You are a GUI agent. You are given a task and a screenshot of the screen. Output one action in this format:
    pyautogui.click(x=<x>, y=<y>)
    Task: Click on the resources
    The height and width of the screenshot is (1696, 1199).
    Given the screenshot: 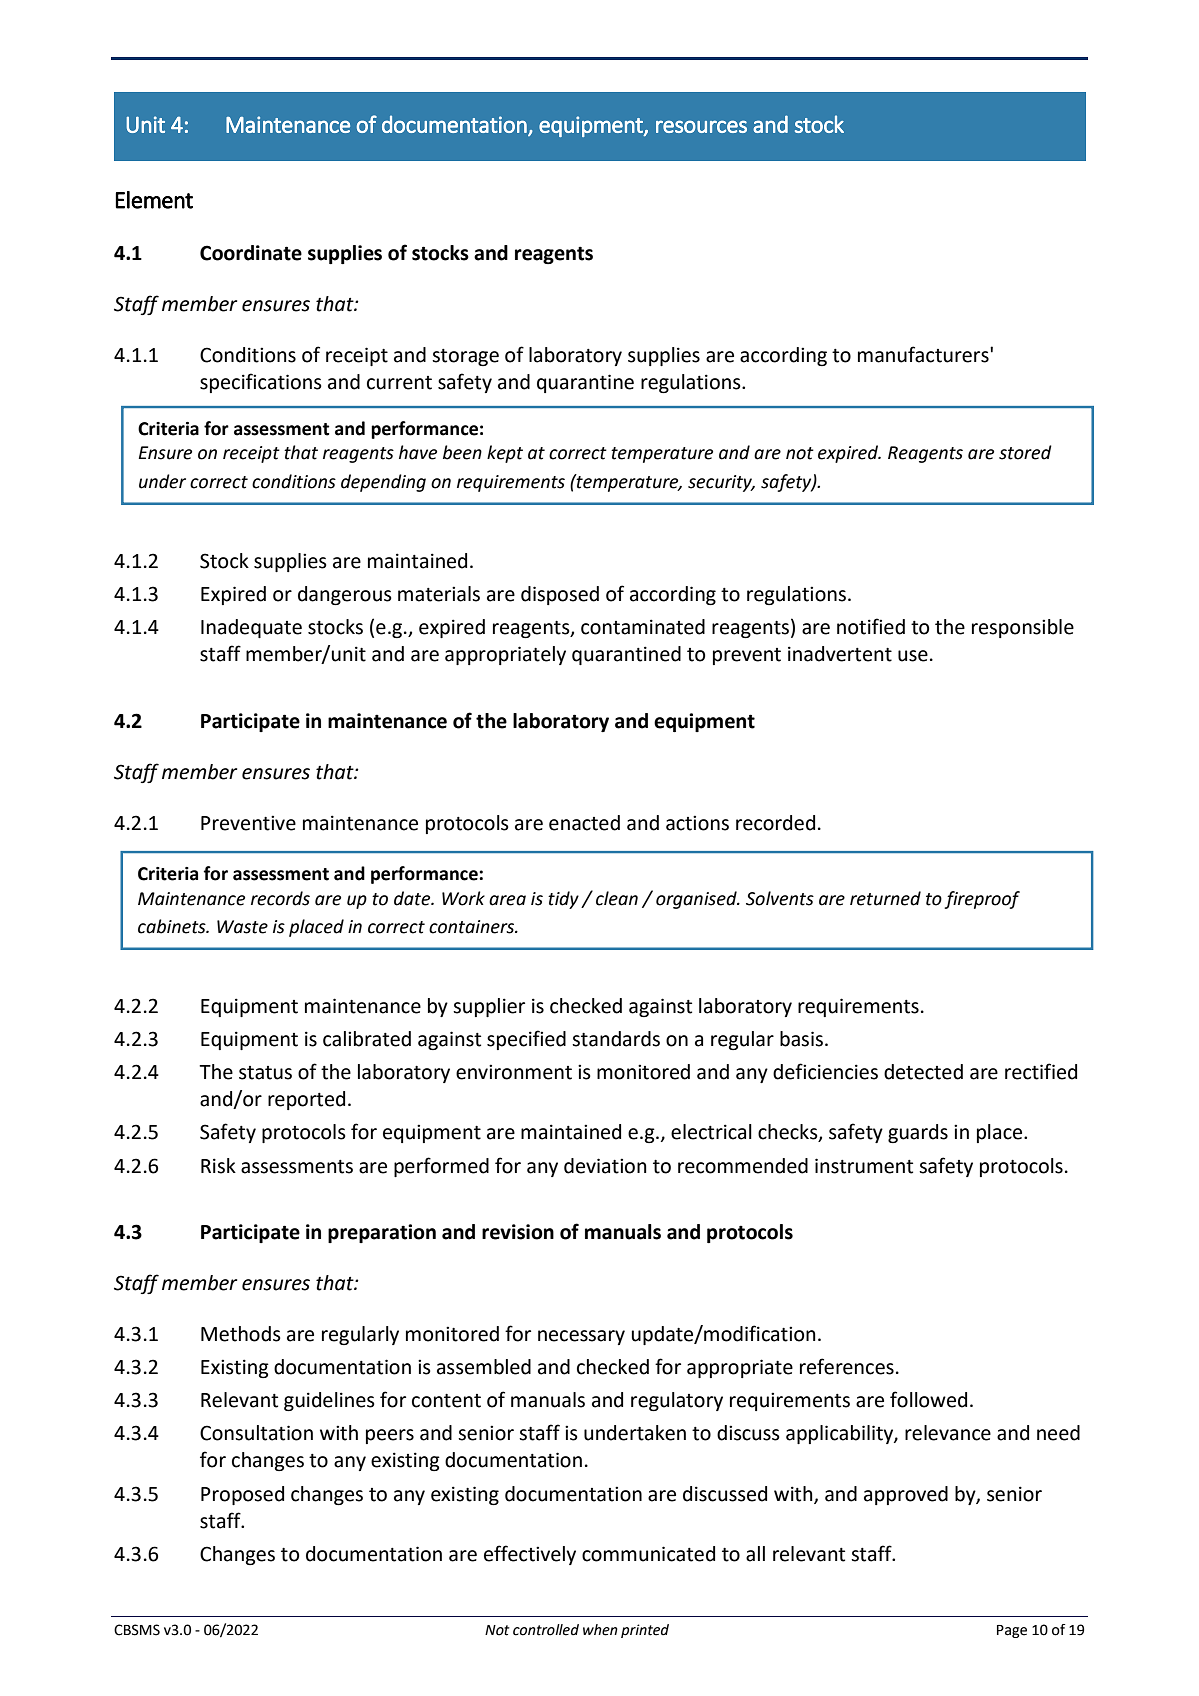 What is the action you would take?
    pyautogui.click(x=701, y=126)
